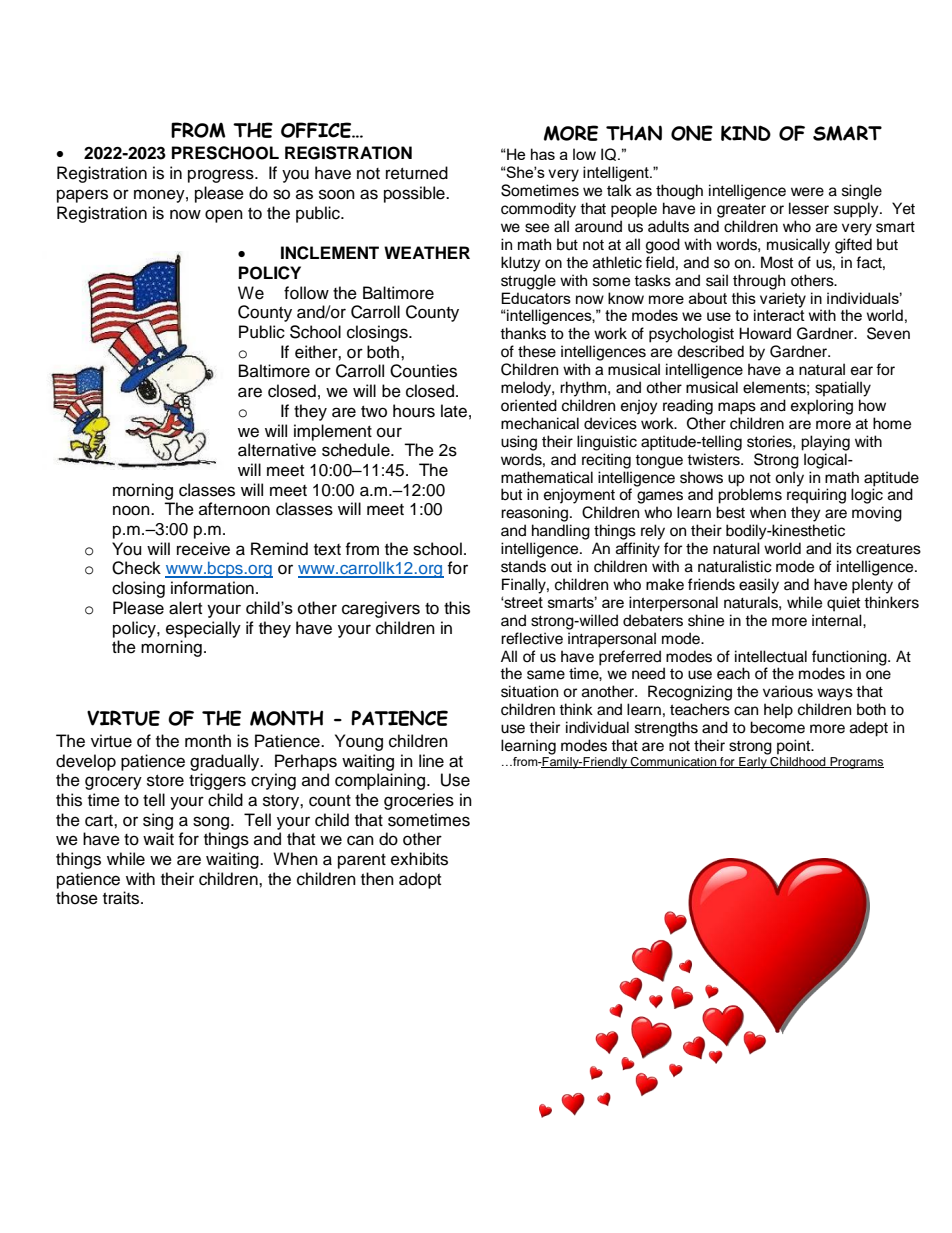 The width and height of the screenshot is (952, 1233). Describe the element at coordinates (222, 176) in the screenshot. I see `progress` at that location.
